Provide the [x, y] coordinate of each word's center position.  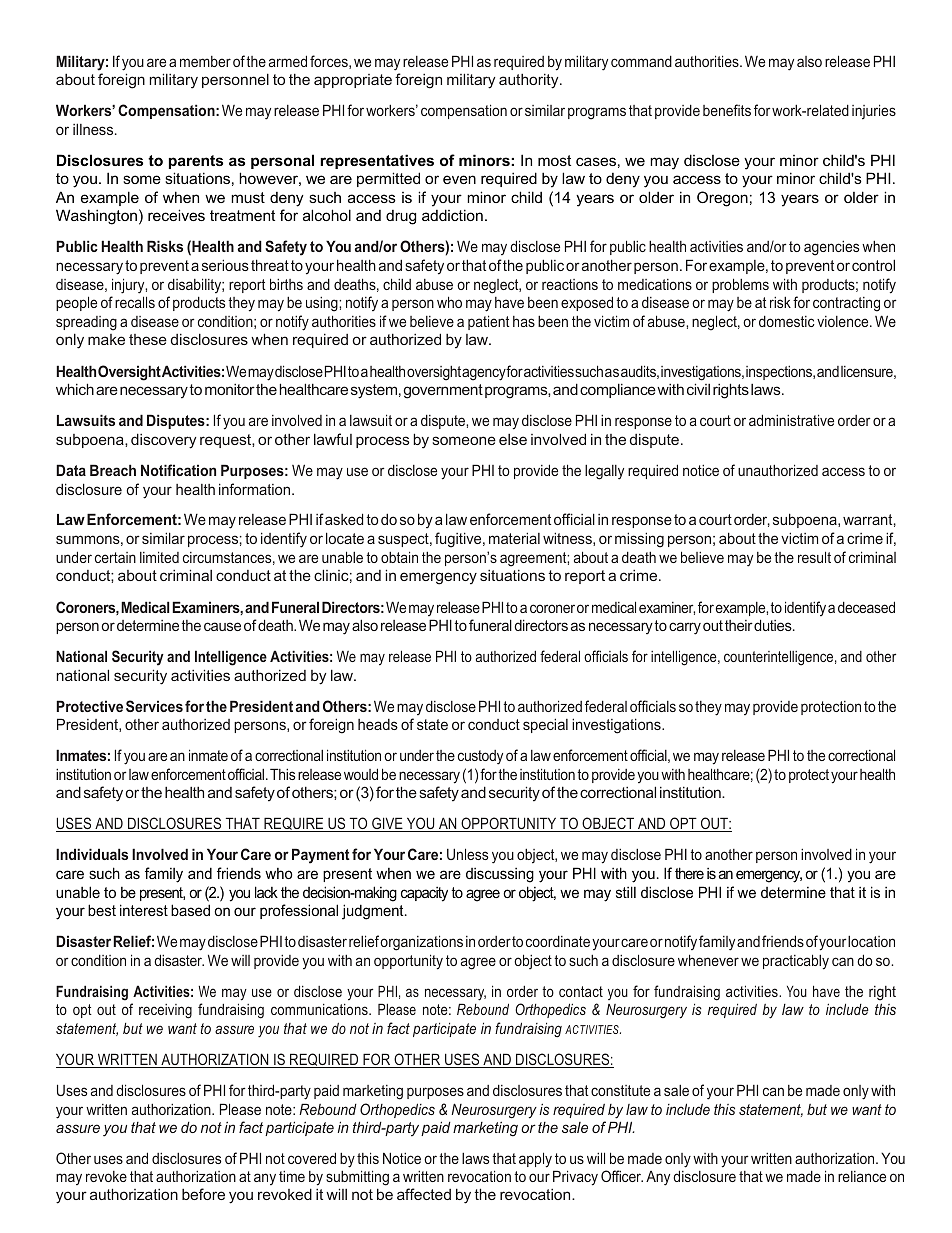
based [190, 910]
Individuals [92, 854]
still [626, 892]
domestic [787, 321]
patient [489, 322]
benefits [727, 110]
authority [530, 81]
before [203, 1194]
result [814, 557]
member [205, 61]
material [514, 538]
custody [480, 757]
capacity [424, 894]
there [689, 873]
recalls [135, 302]
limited [159, 557]
